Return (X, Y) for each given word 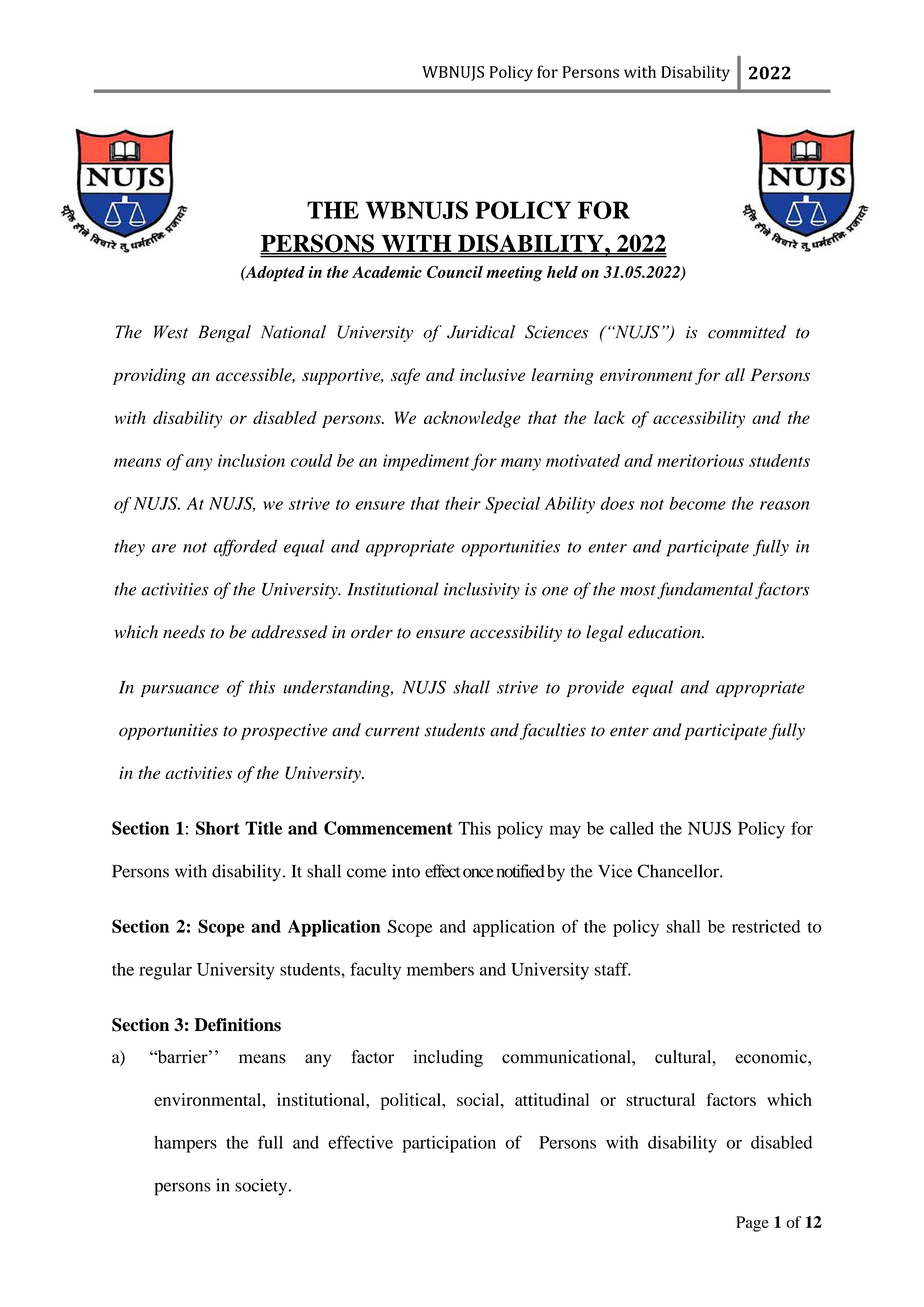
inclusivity (482, 590)
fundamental (705, 590)
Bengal (224, 333)
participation (449, 1144)
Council (455, 272)
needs (184, 632)
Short (218, 828)
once (478, 873)
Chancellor (679, 871)
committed (747, 332)
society (261, 1187)
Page (752, 1224)
